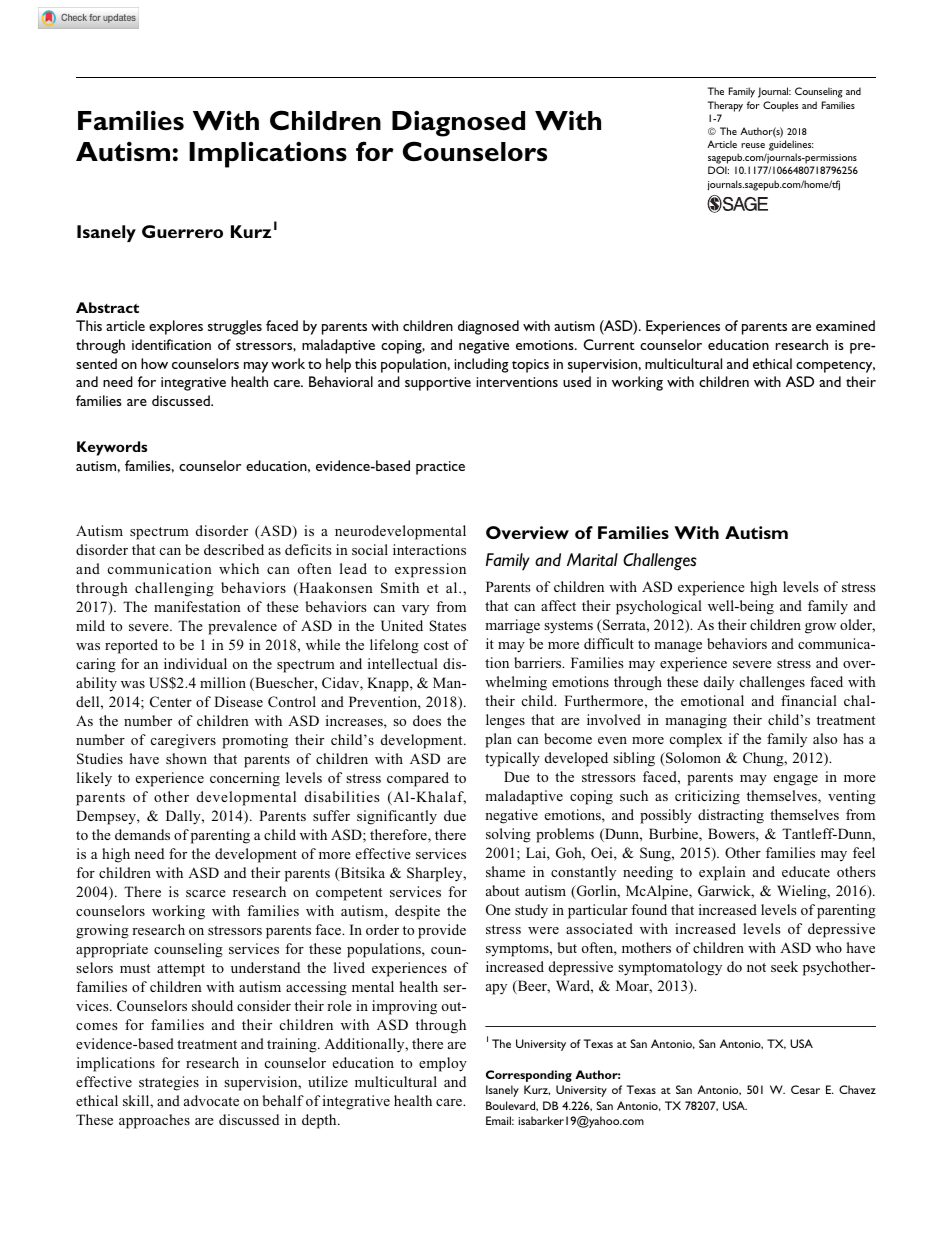 The image size is (952, 1233). What do you see at coordinates (182, 231) in the document?
I see `Guerrero` at bounding box center [182, 231].
